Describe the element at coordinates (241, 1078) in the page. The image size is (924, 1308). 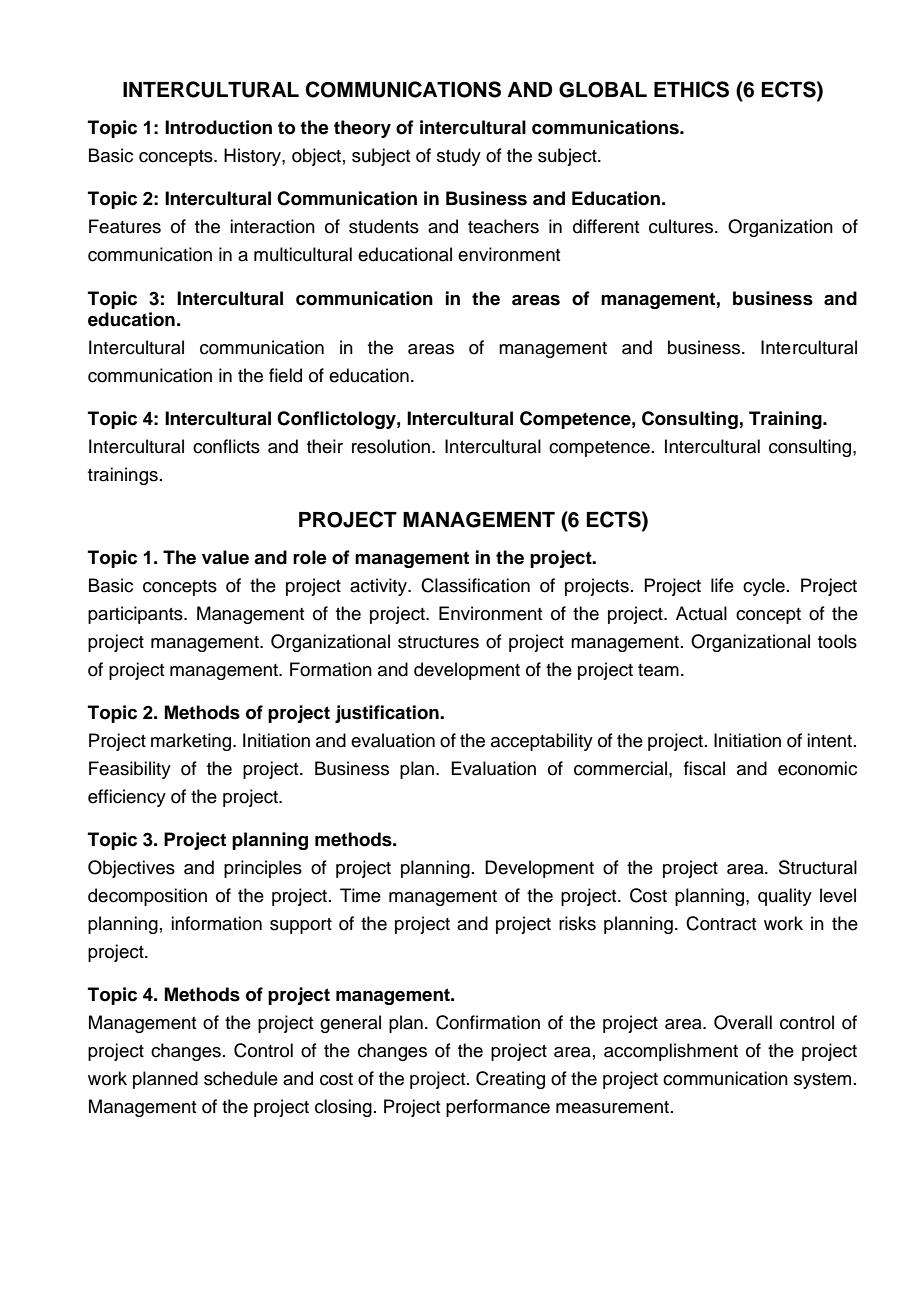
I see `schedule` at that location.
